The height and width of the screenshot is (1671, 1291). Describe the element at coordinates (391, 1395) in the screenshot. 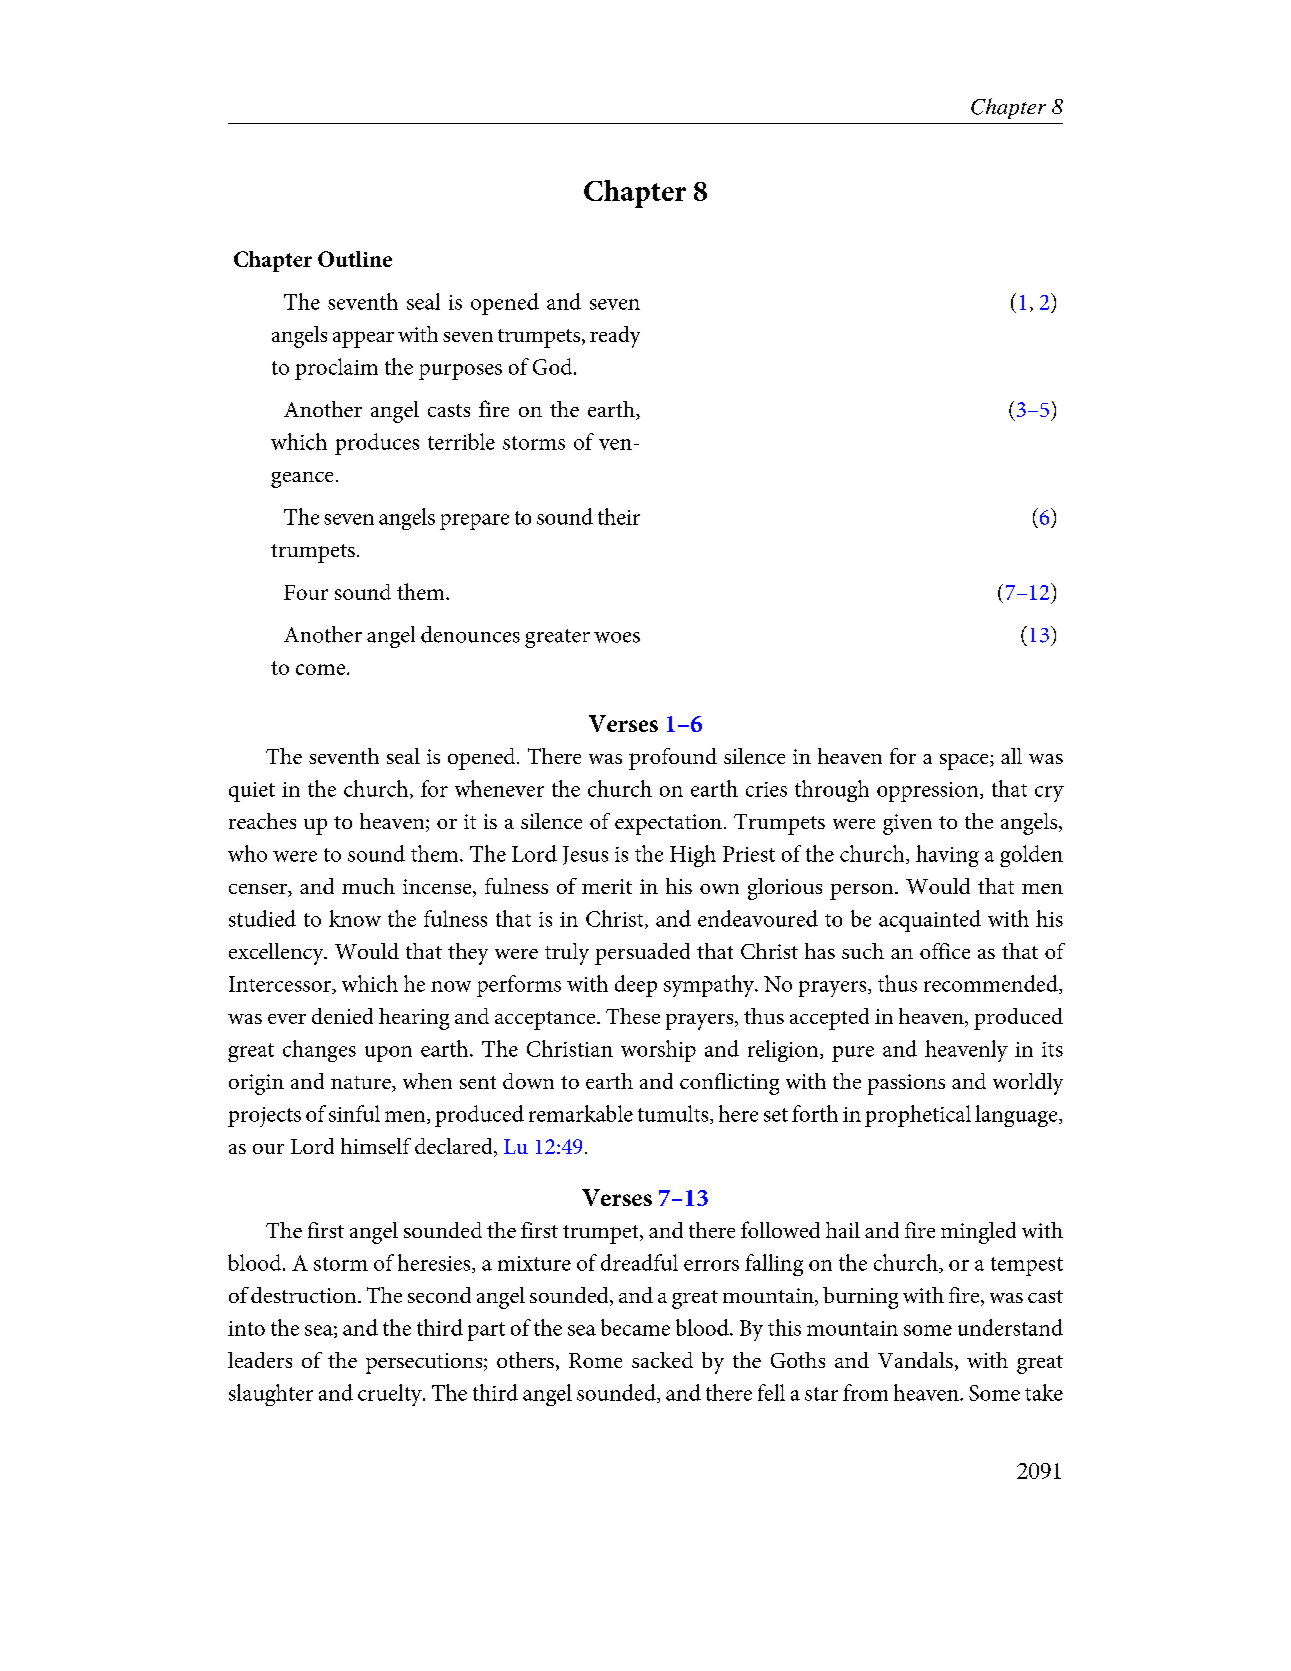

I see `cruelty` at that location.
